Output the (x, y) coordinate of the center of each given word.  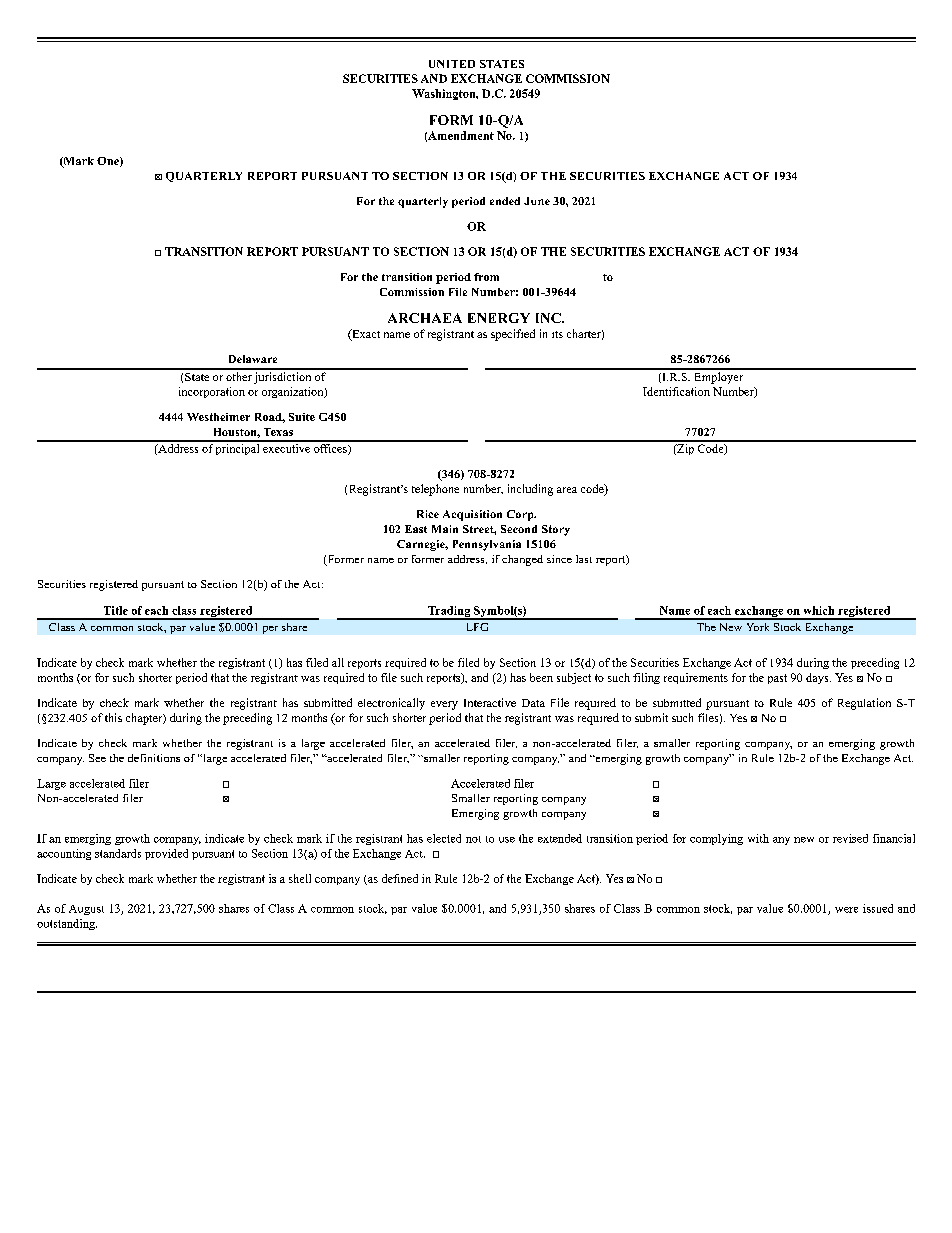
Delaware (253, 359)
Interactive (490, 702)
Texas (278, 432)
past (777, 679)
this (113, 717)
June (537, 201)
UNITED (452, 64)
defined (400, 878)
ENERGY (499, 318)
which (819, 610)
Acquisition (472, 515)
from (486, 277)
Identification (676, 391)
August (86, 910)
